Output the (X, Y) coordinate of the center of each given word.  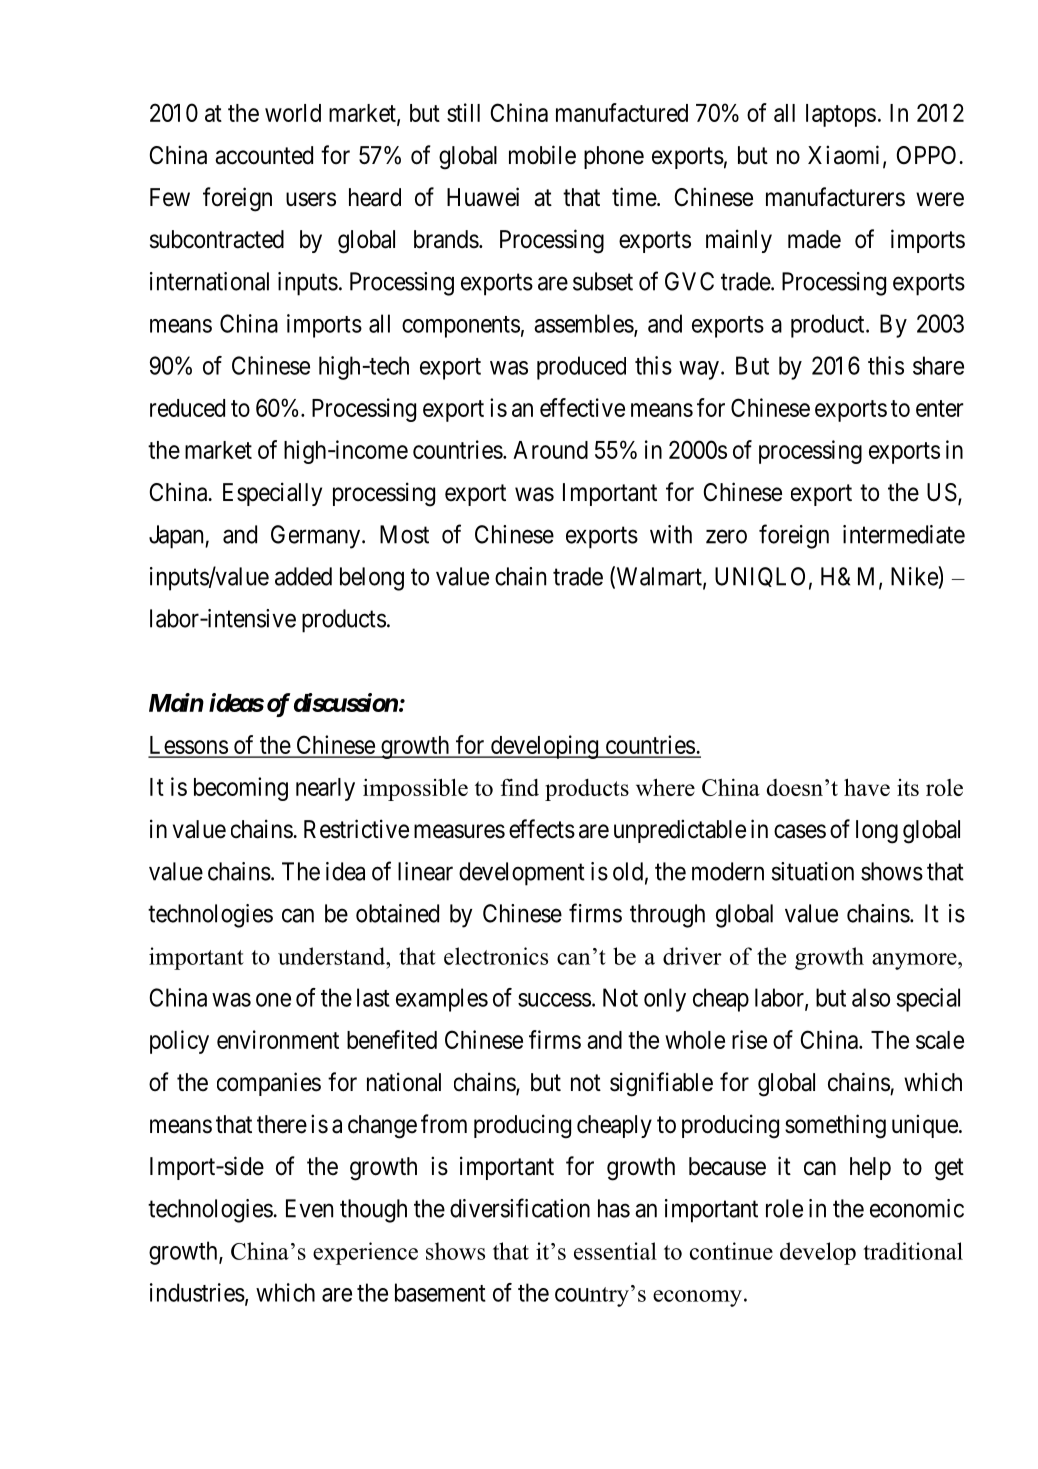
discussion (346, 702)
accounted (264, 155)
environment (278, 1039)
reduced (187, 408)
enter (940, 408)
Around (550, 450)
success (554, 1000)
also (871, 997)
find (519, 787)
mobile (542, 155)
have (867, 787)
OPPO (928, 155)
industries (197, 1292)
